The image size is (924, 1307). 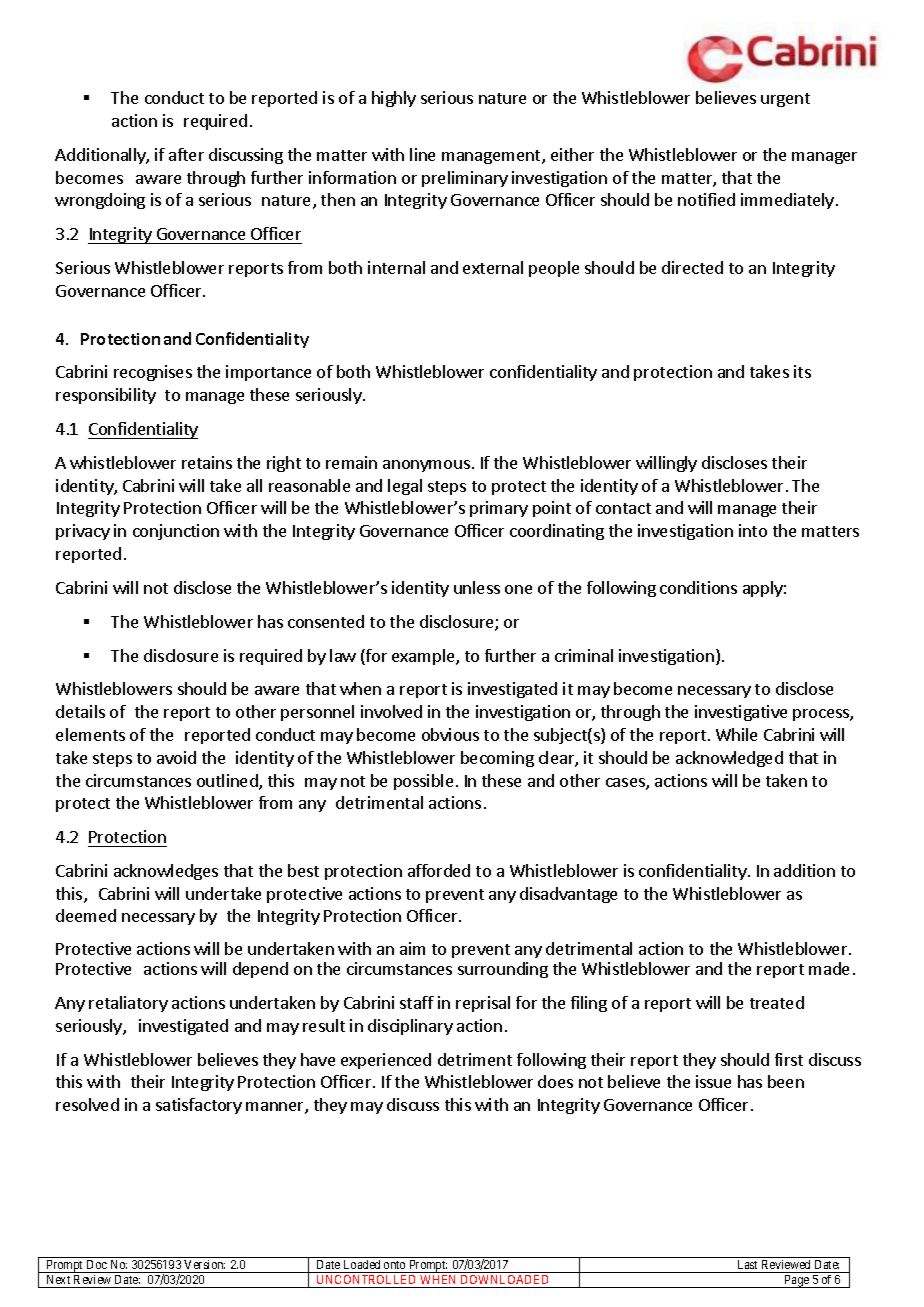 I want to click on satisfactory, so click(x=199, y=1106).
